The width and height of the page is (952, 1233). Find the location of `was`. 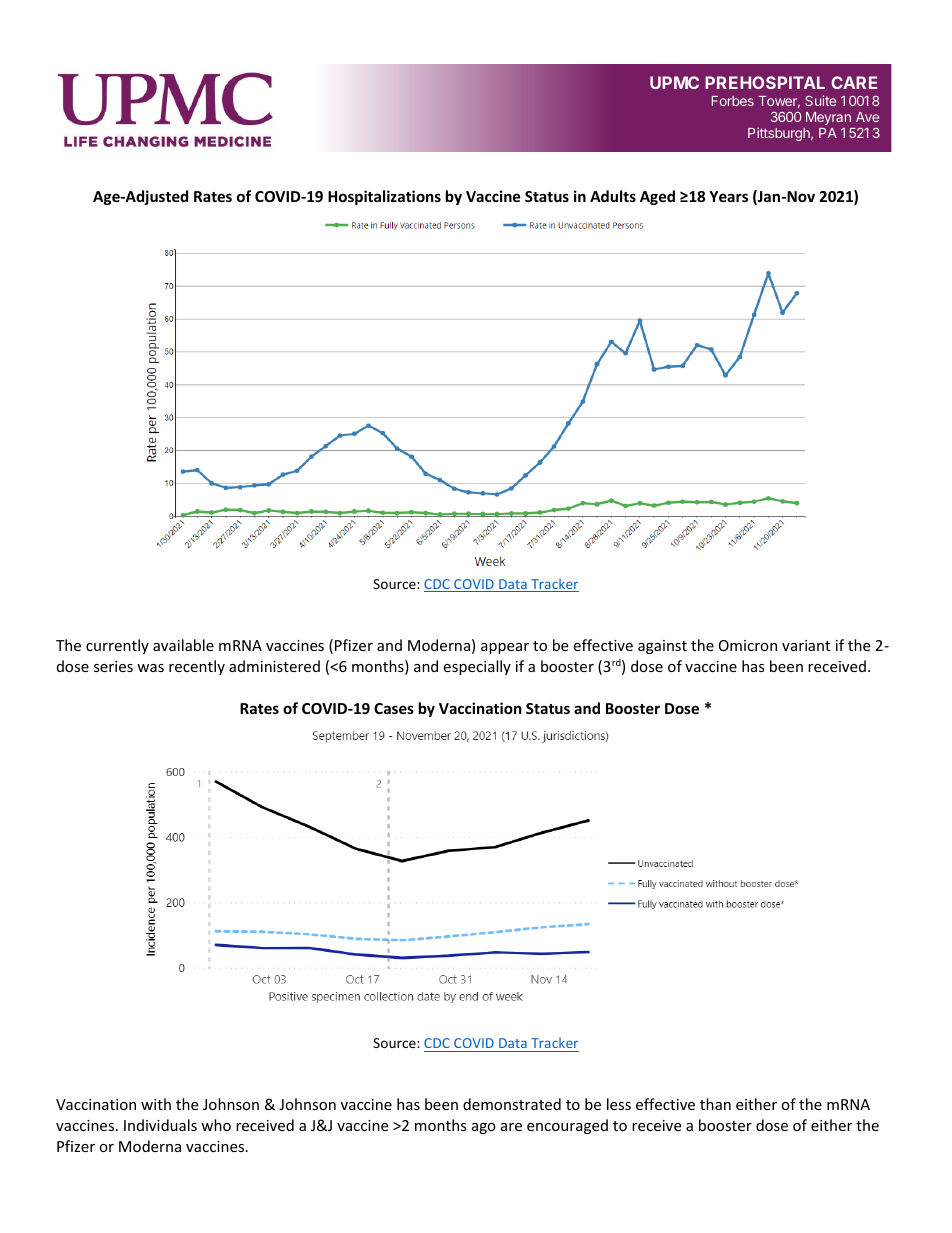

was is located at coordinates (150, 668).
